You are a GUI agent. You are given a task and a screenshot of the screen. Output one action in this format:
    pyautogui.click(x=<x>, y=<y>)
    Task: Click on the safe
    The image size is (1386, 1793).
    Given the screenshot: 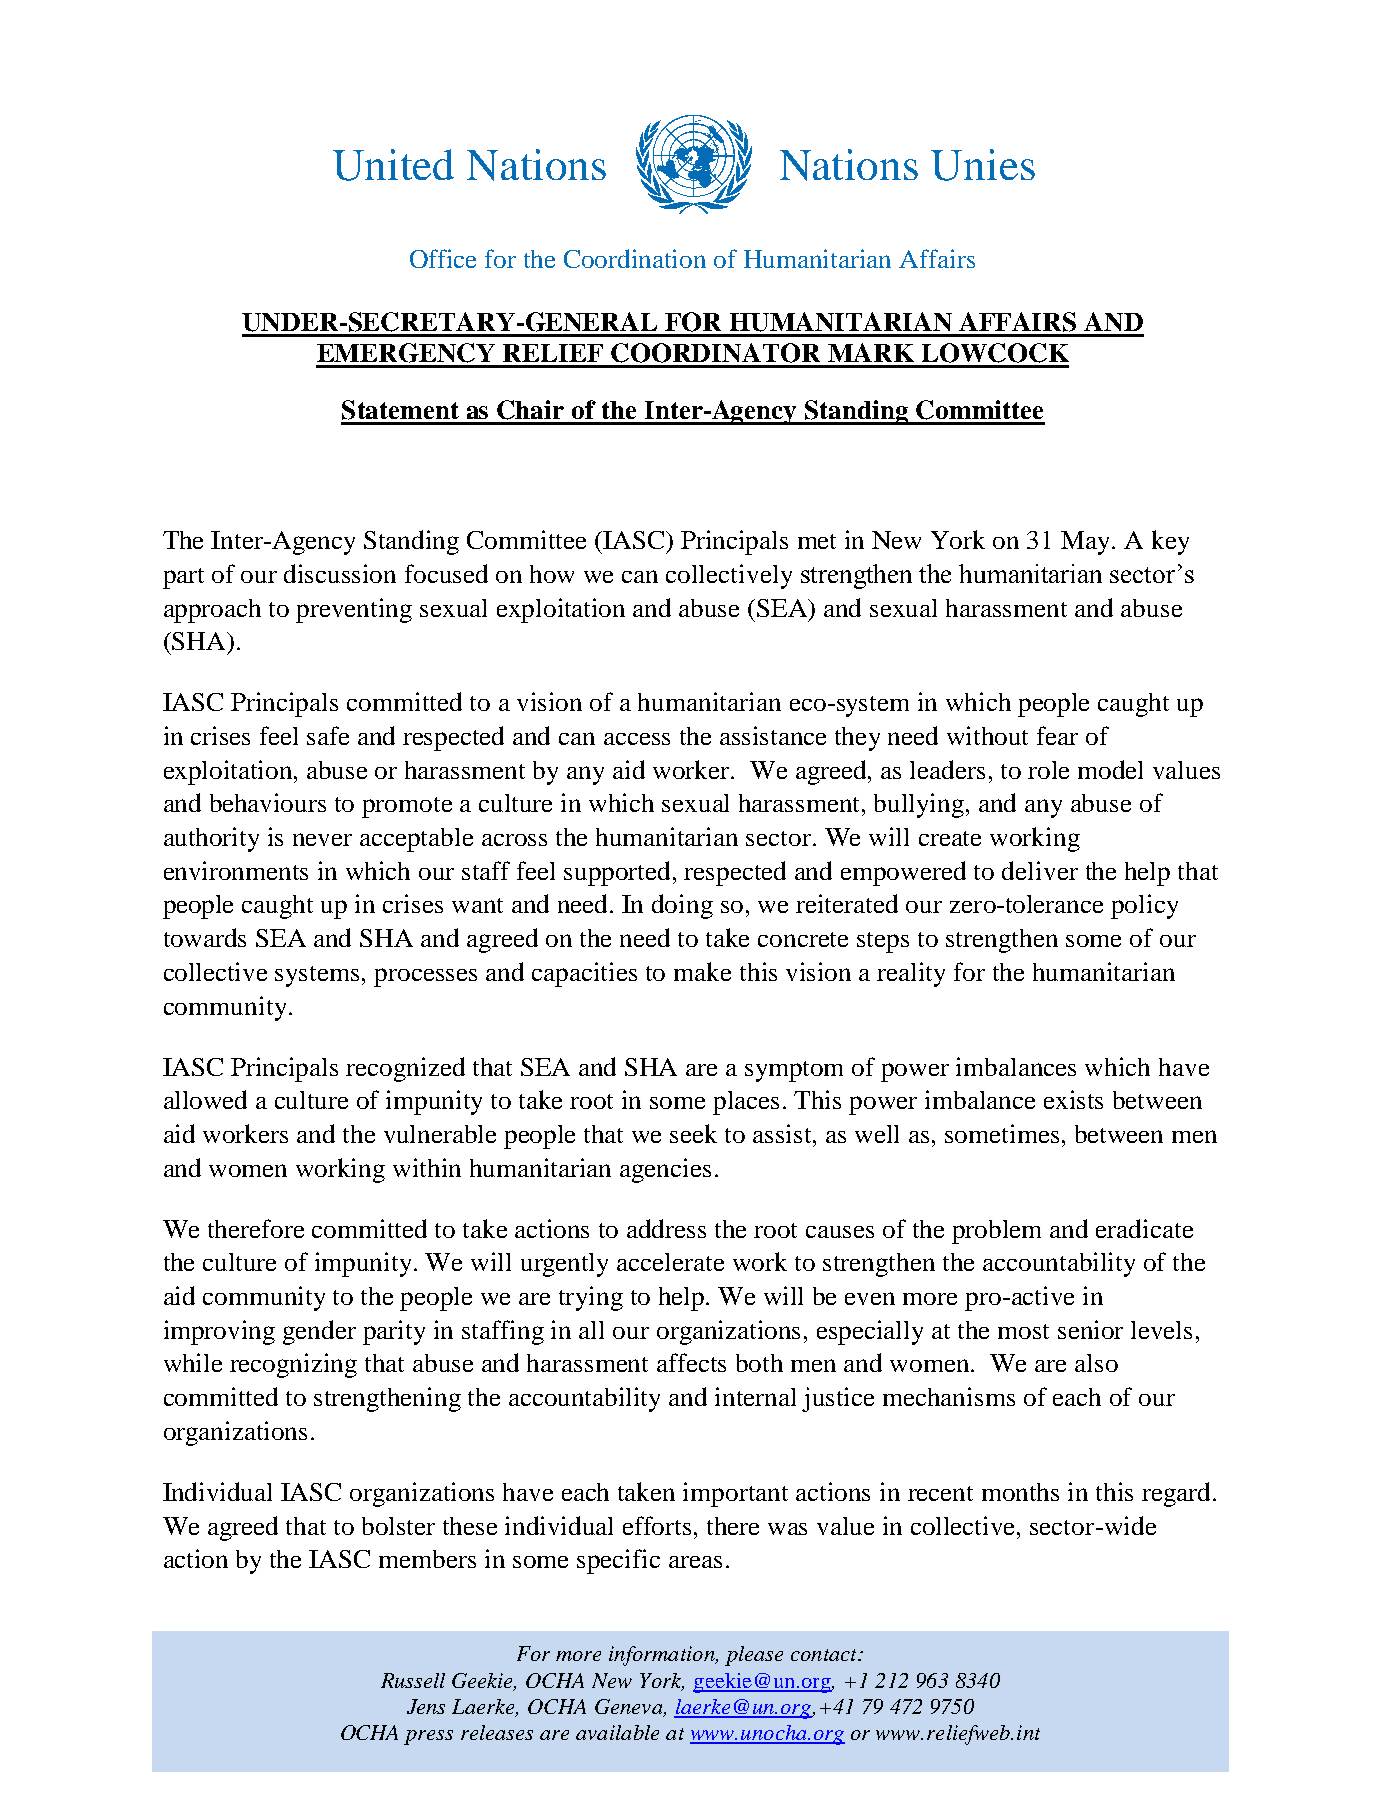 What is the action you would take?
    pyautogui.click(x=328, y=735)
